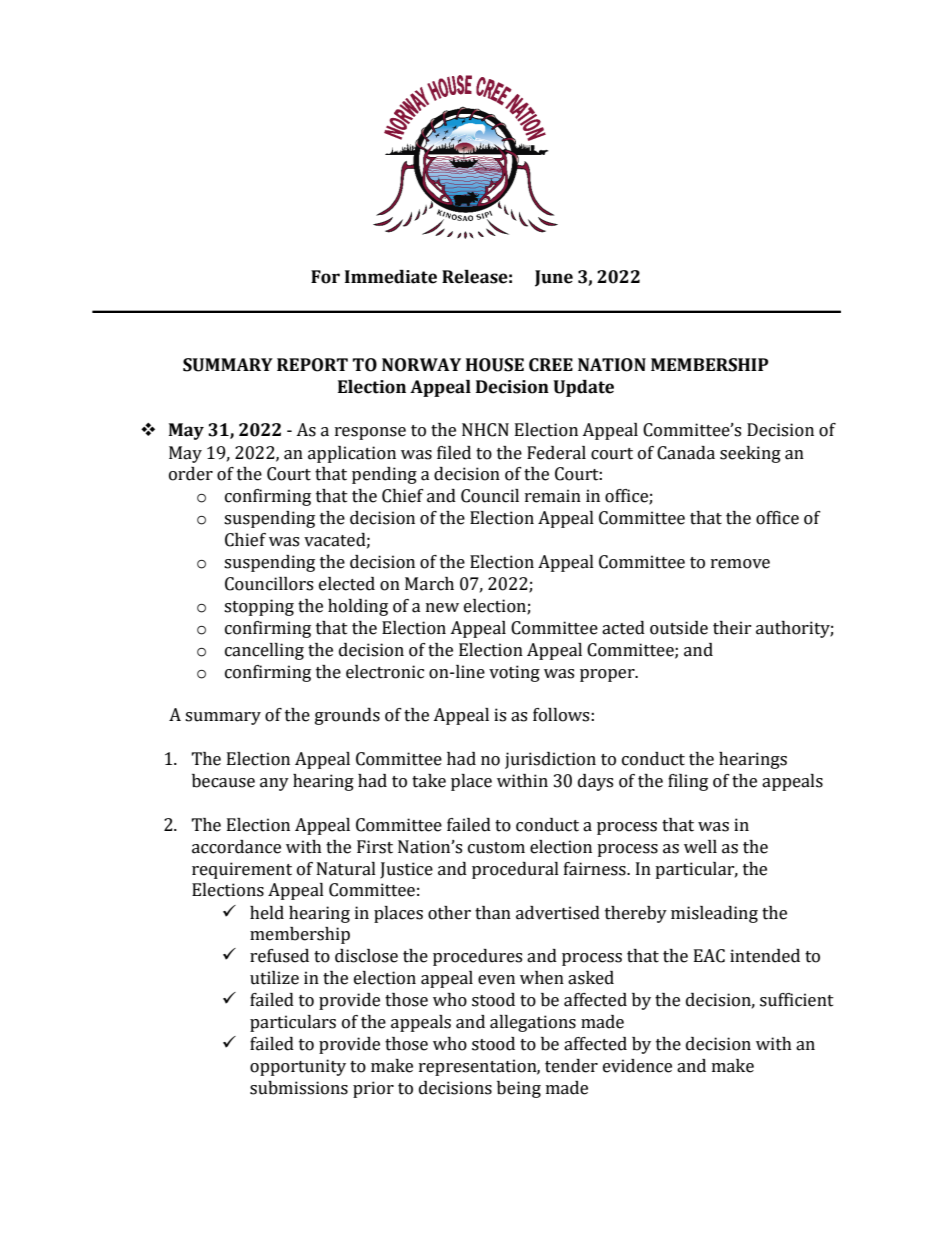 Image resolution: width=952 pixels, height=1233 pixels. I want to click on June, so click(554, 278).
